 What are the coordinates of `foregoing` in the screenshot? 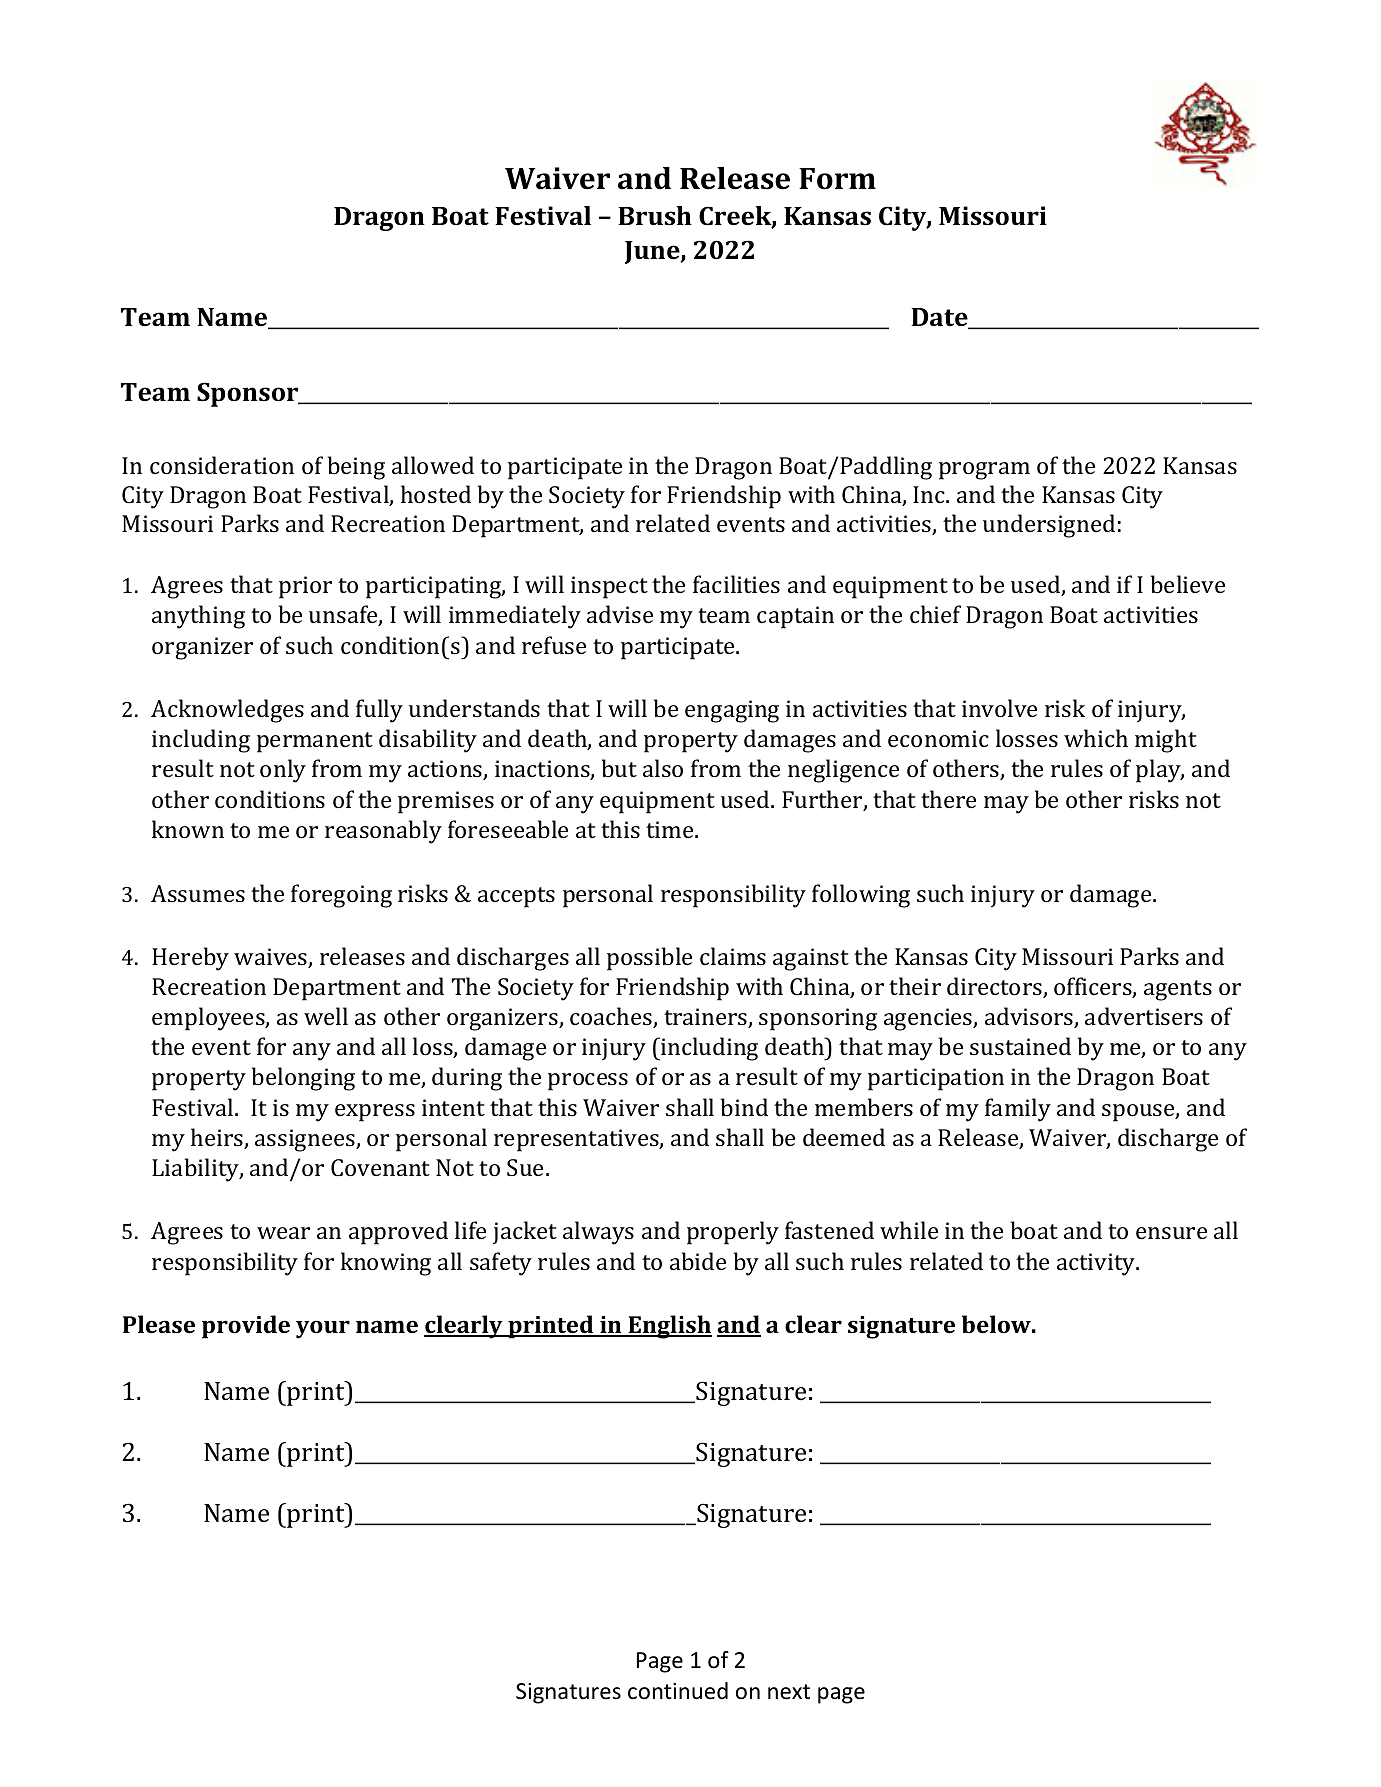 It's located at (341, 896).
